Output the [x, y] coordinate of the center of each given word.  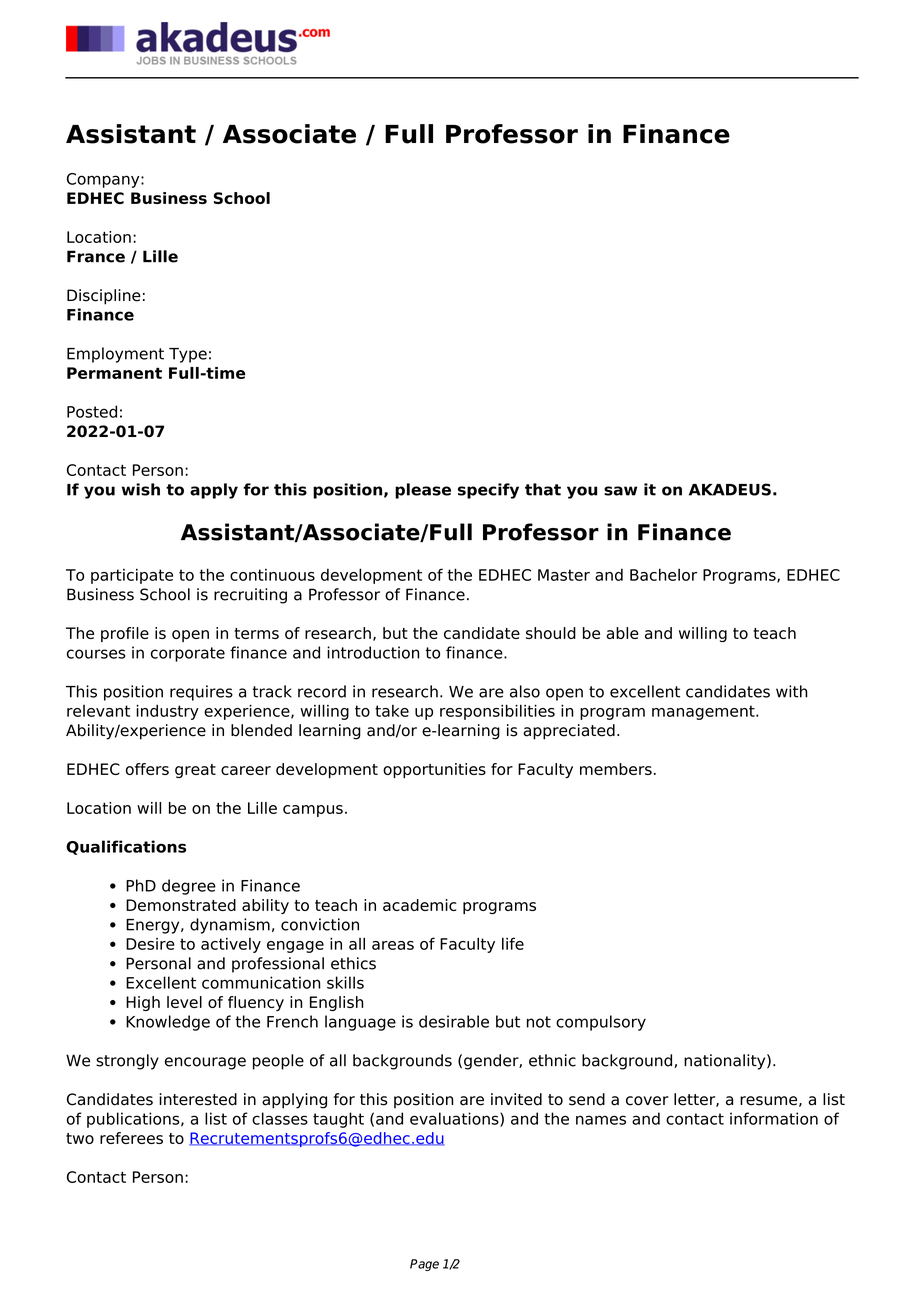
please [423, 491]
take [392, 711]
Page [424, 1265]
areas [393, 945]
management [704, 712]
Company [104, 180]
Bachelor [663, 574]
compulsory [601, 1023]
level [184, 1002]
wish [141, 489]
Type [188, 355]
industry [167, 712]
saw [620, 491]
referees [131, 1138]
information [774, 1118]
